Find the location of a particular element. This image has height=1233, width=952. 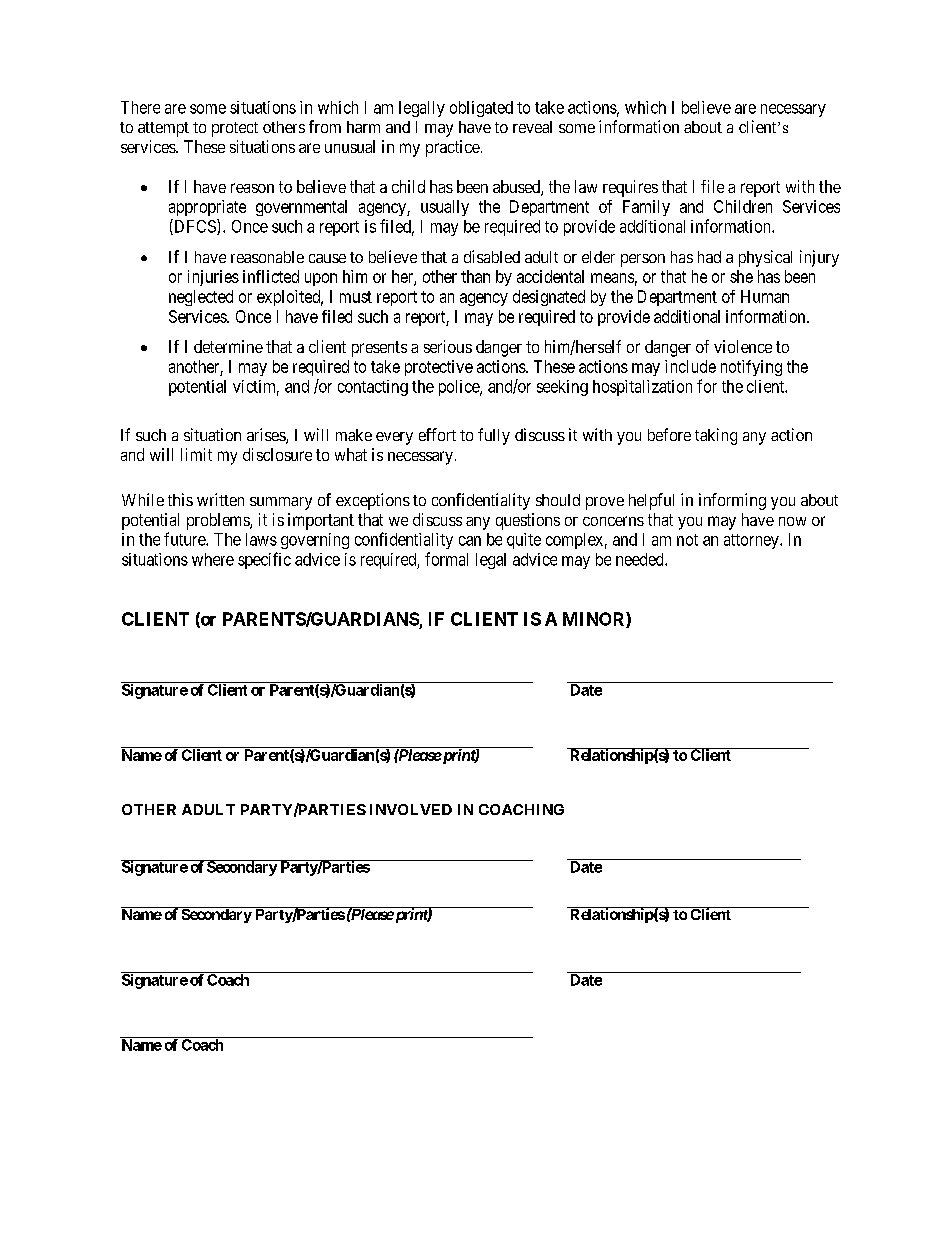

INVOLVED is located at coordinates (411, 809).
